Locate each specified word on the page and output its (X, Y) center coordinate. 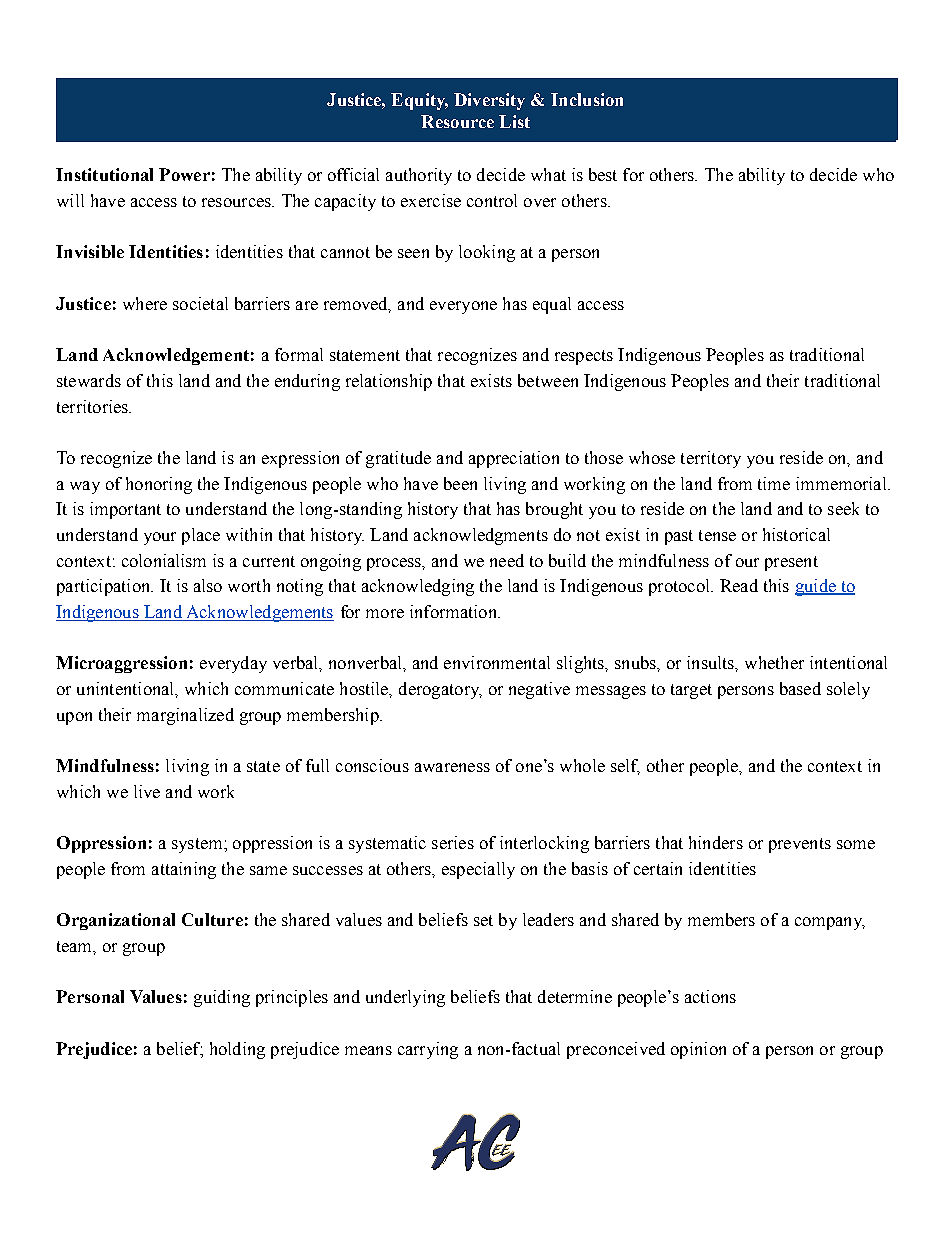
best (603, 174)
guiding (222, 998)
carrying (428, 1050)
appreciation (514, 459)
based (800, 688)
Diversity (489, 101)
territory (711, 459)
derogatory (440, 690)
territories (93, 406)
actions (710, 996)
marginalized (185, 716)
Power (184, 174)
